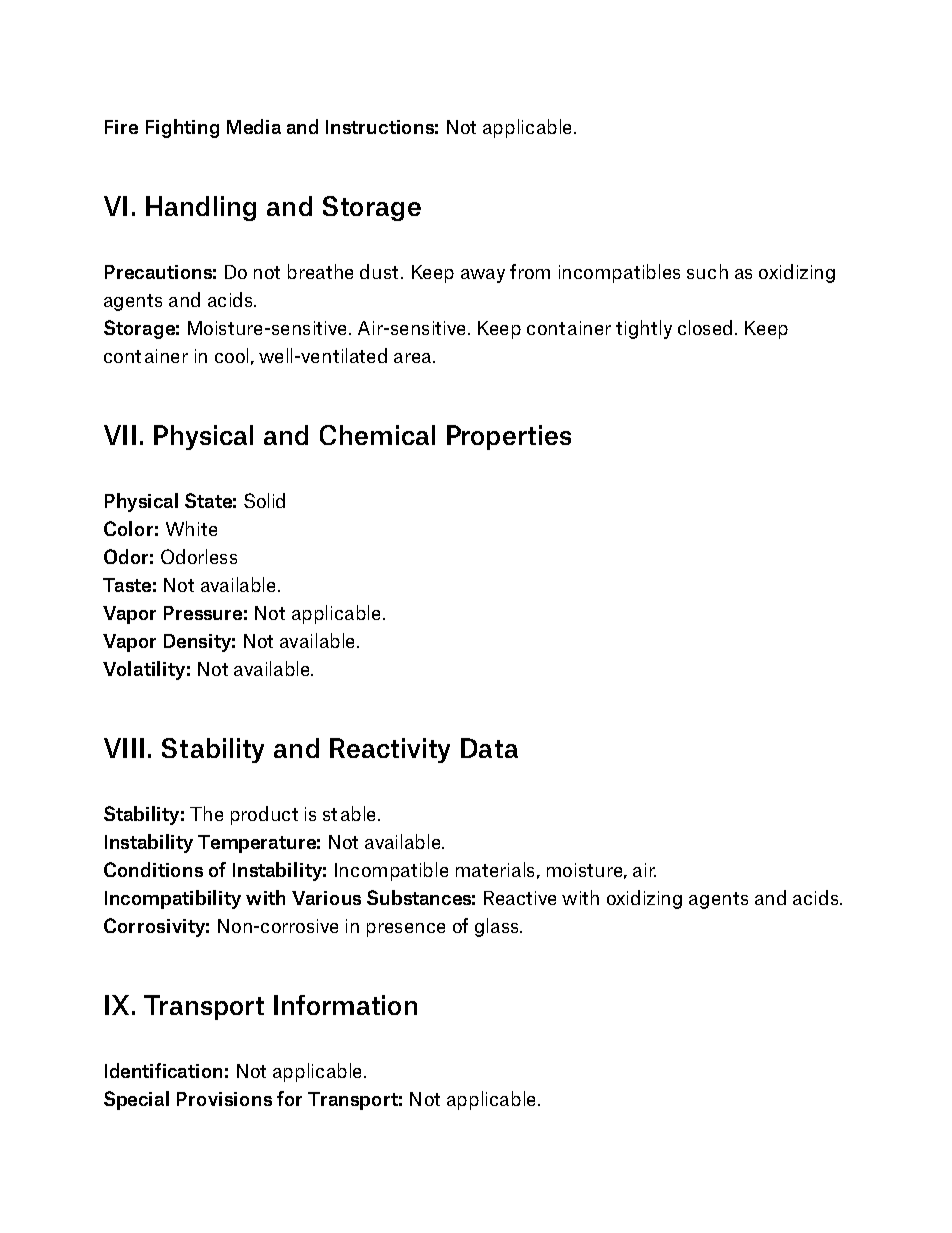  Describe the element at coordinates (406, 930) in the page. I see `presence` at that location.
